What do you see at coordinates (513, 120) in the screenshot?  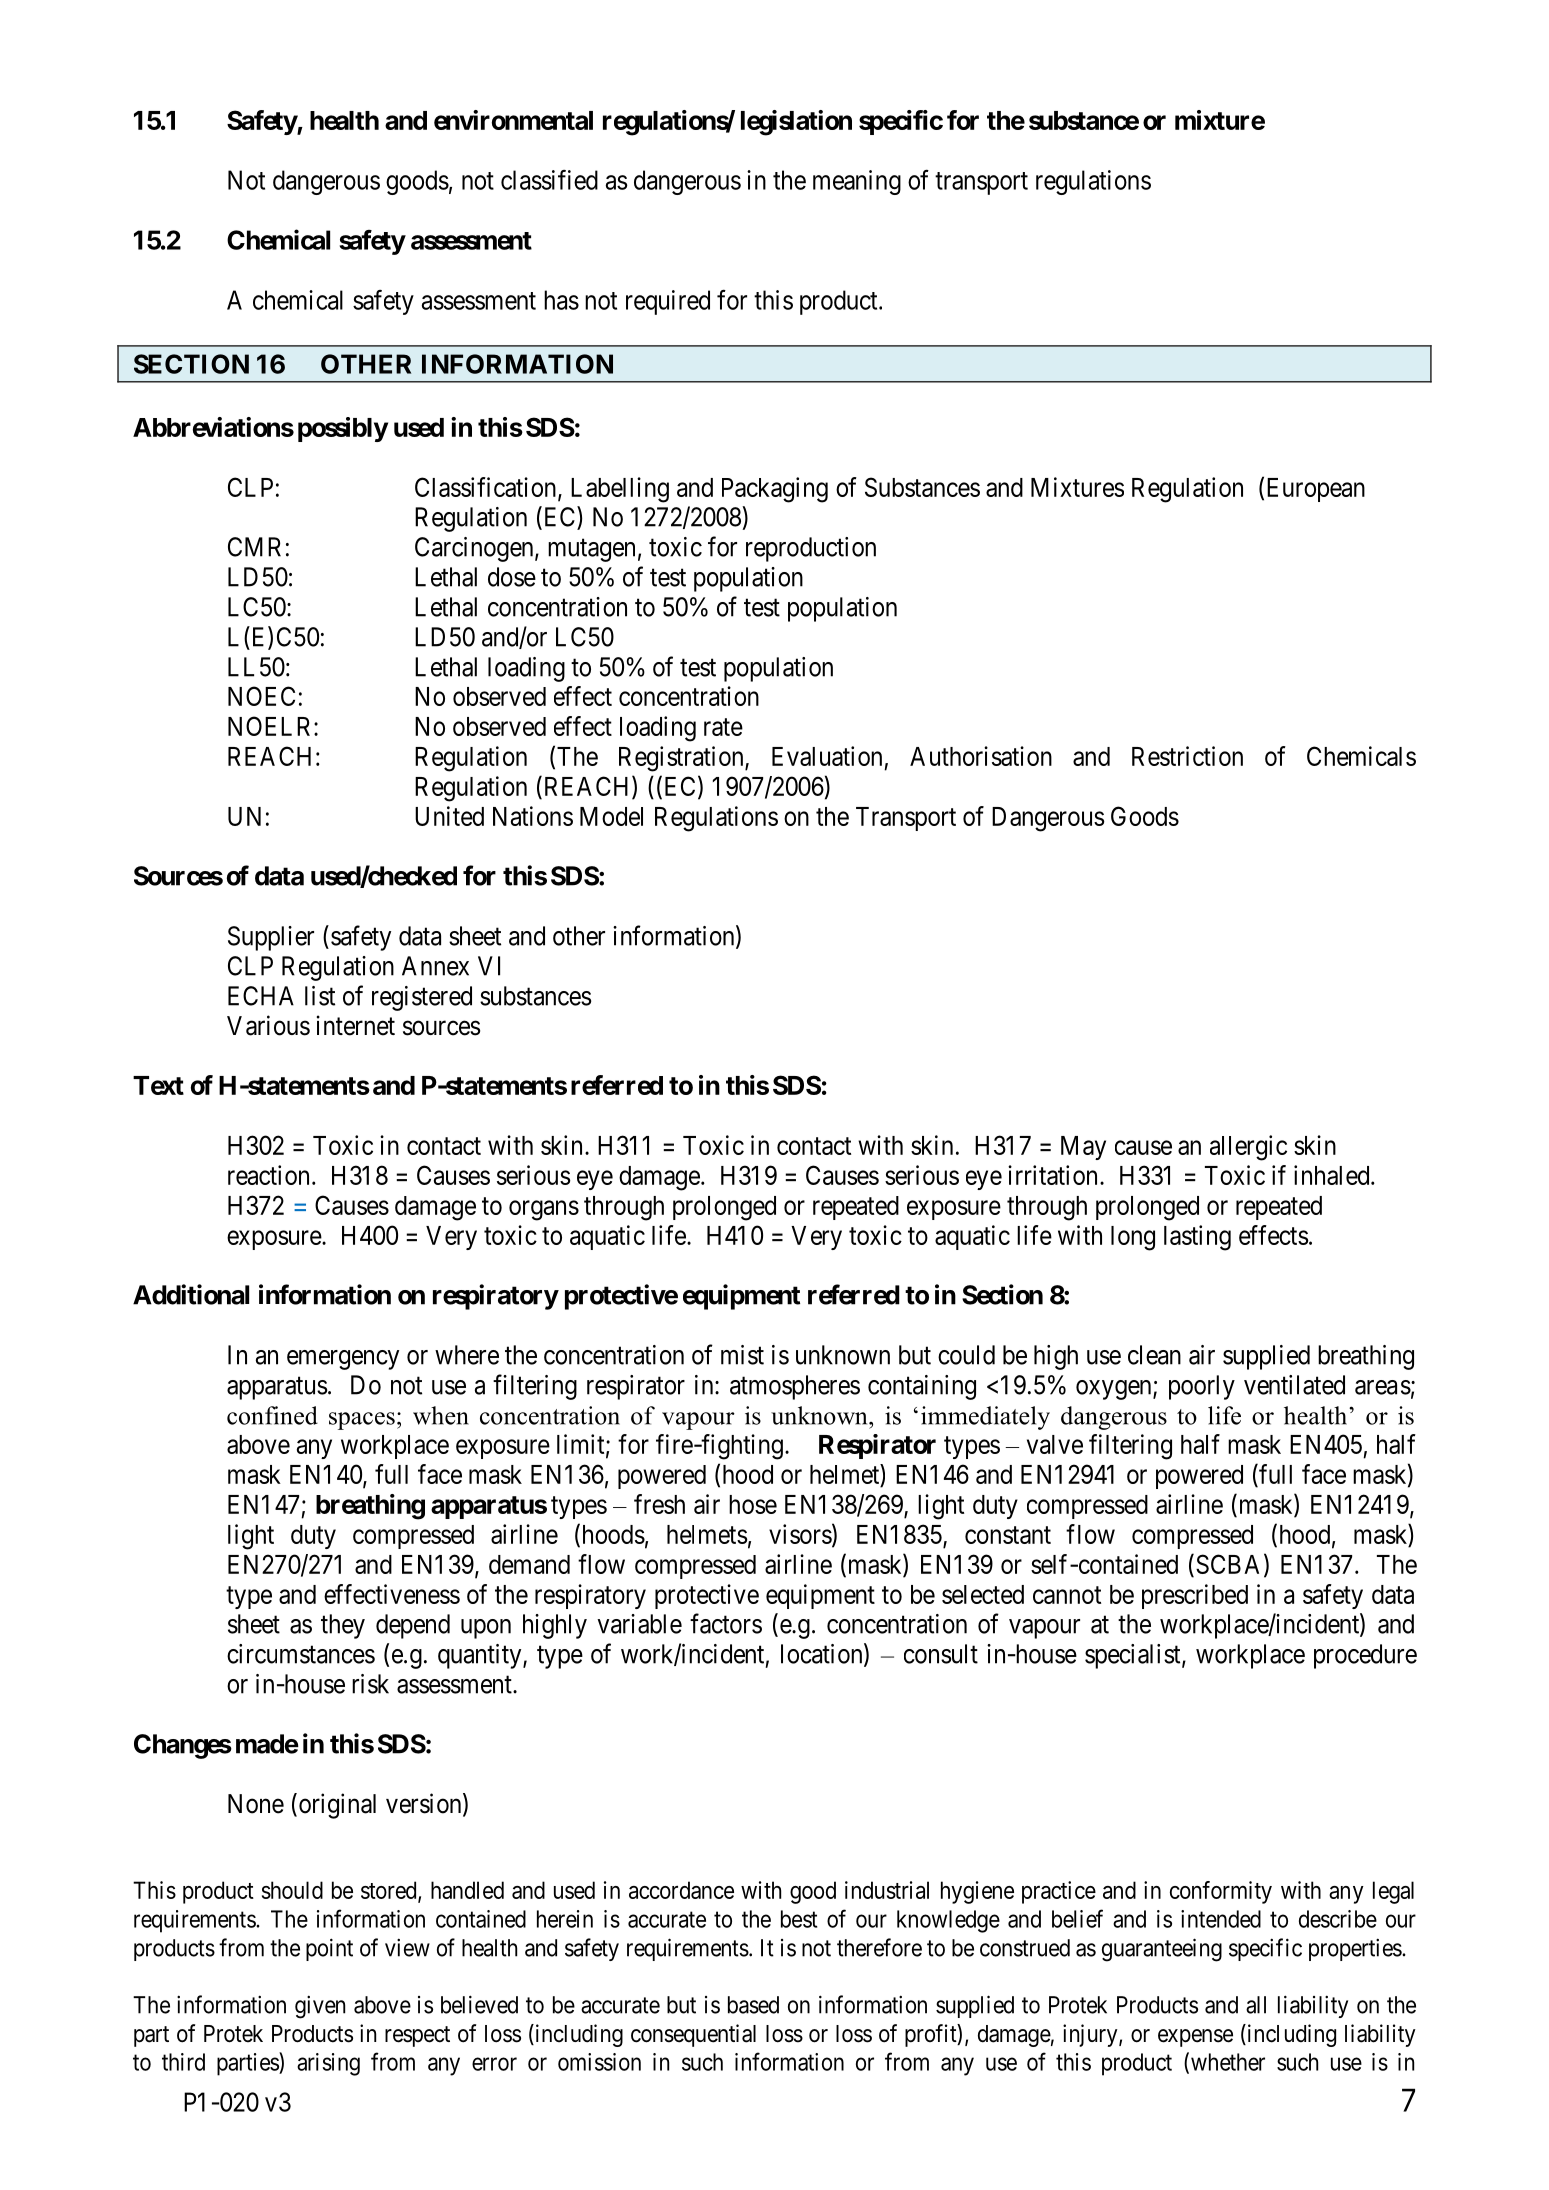 I see `environmental` at bounding box center [513, 120].
